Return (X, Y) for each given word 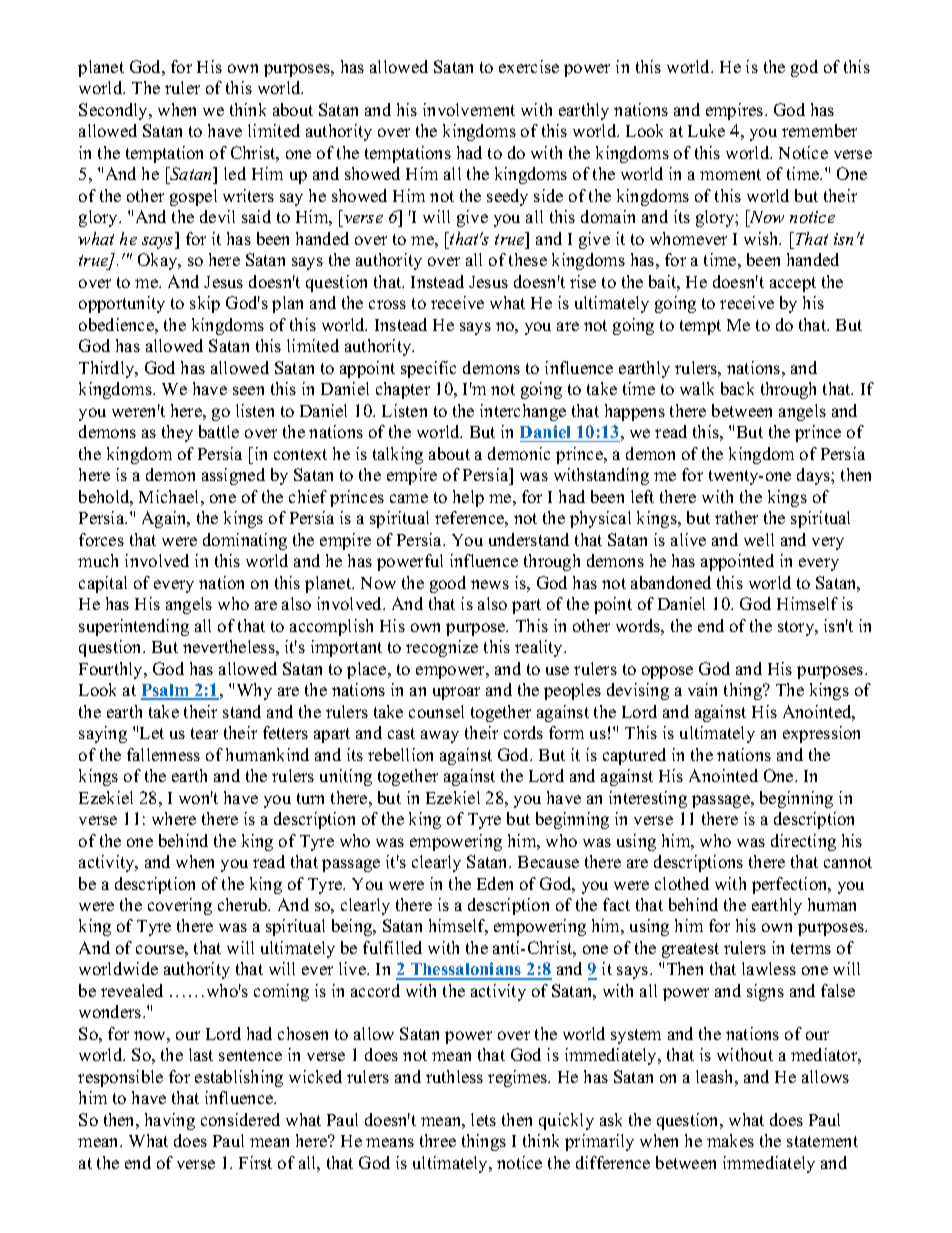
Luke (706, 130)
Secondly (115, 111)
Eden (495, 883)
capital (103, 584)
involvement (469, 109)
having (170, 1121)
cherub (244, 904)
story (797, 628)
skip (205, 304)
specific (428, 369)
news (490, 584)
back (737, 388)
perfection (791, 885)
